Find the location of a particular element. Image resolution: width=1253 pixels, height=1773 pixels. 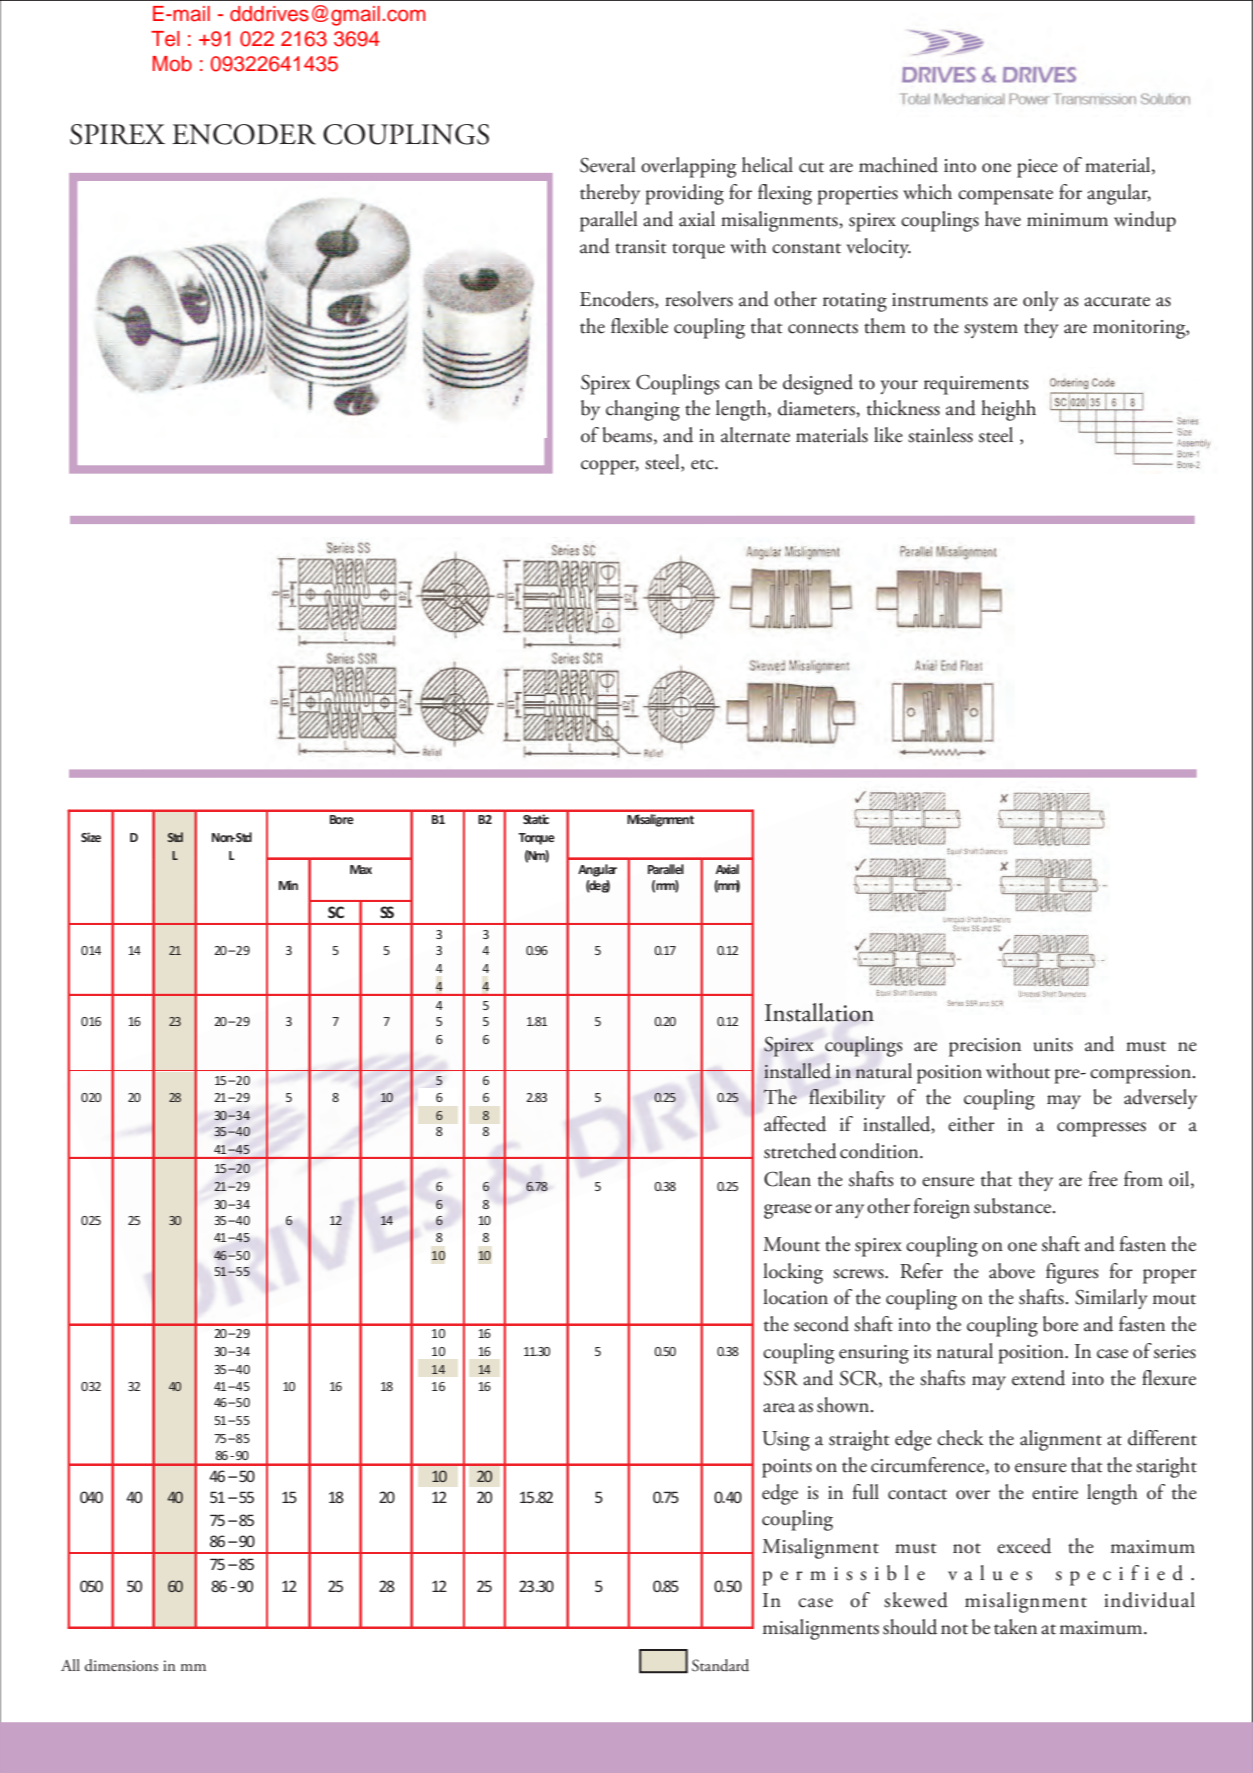

dimensions is located at coordinates (121, 1665).
